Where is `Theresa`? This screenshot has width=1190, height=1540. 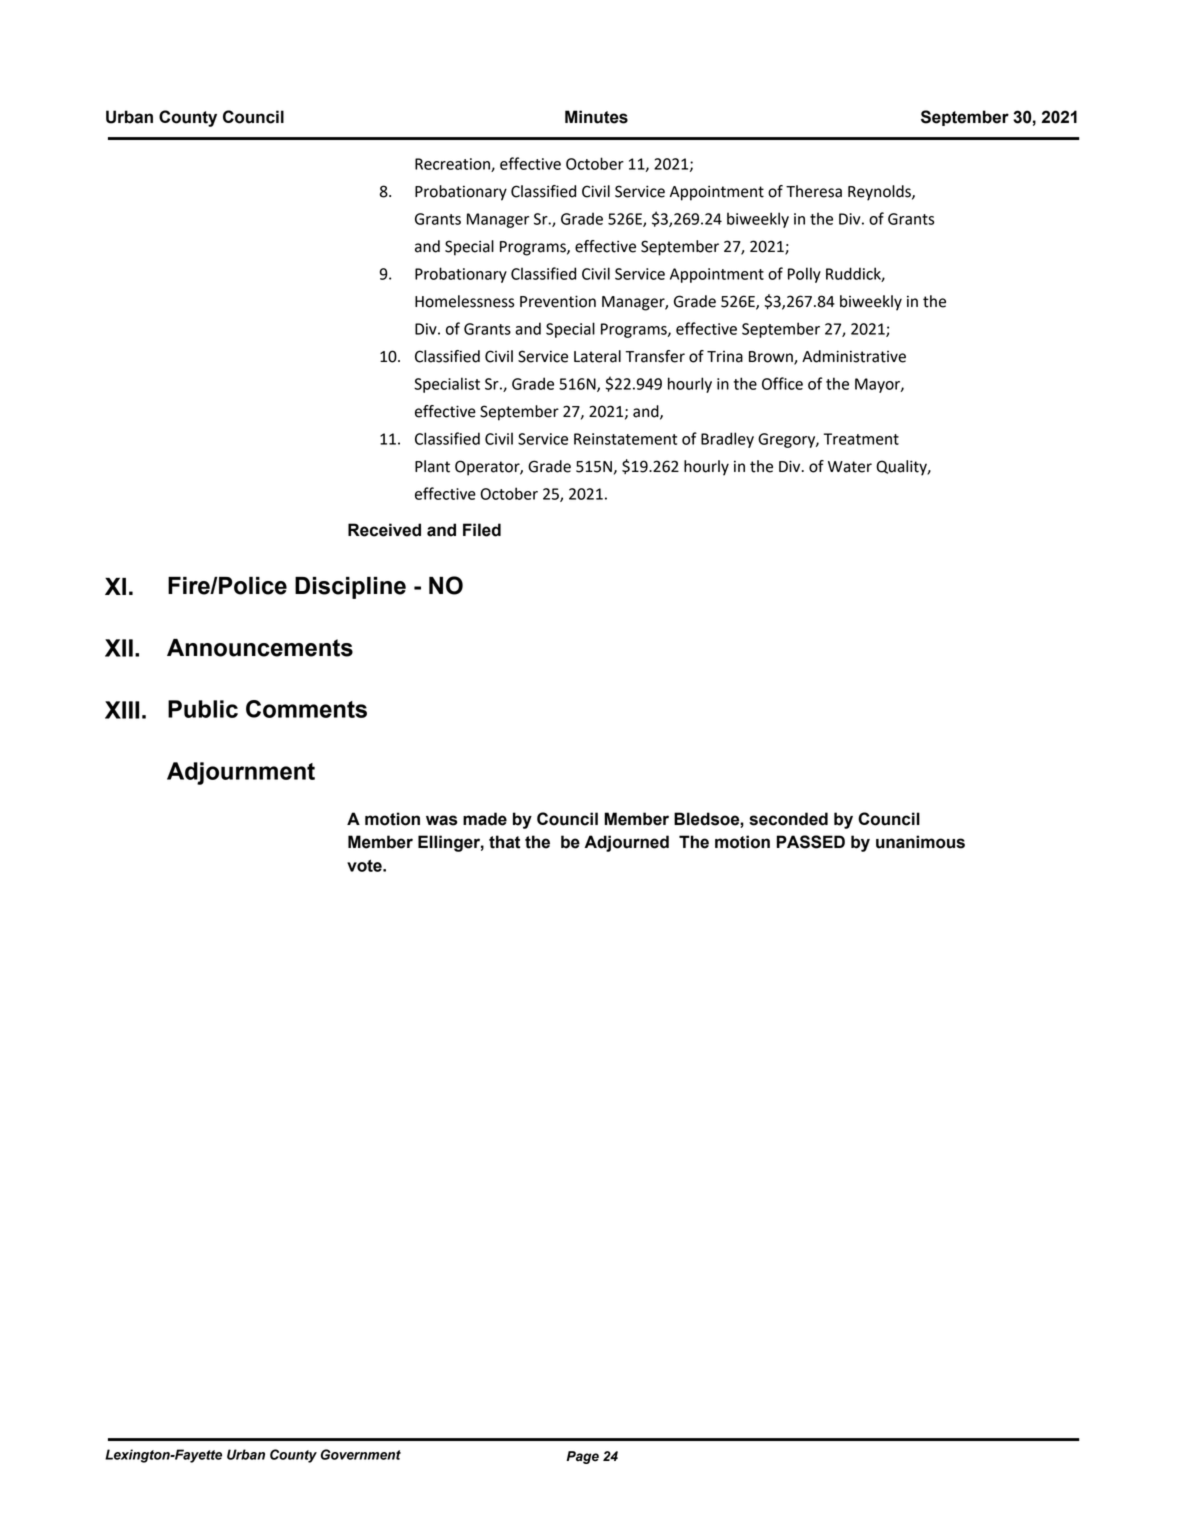
Theresa is located at coordinates (814, 191).
